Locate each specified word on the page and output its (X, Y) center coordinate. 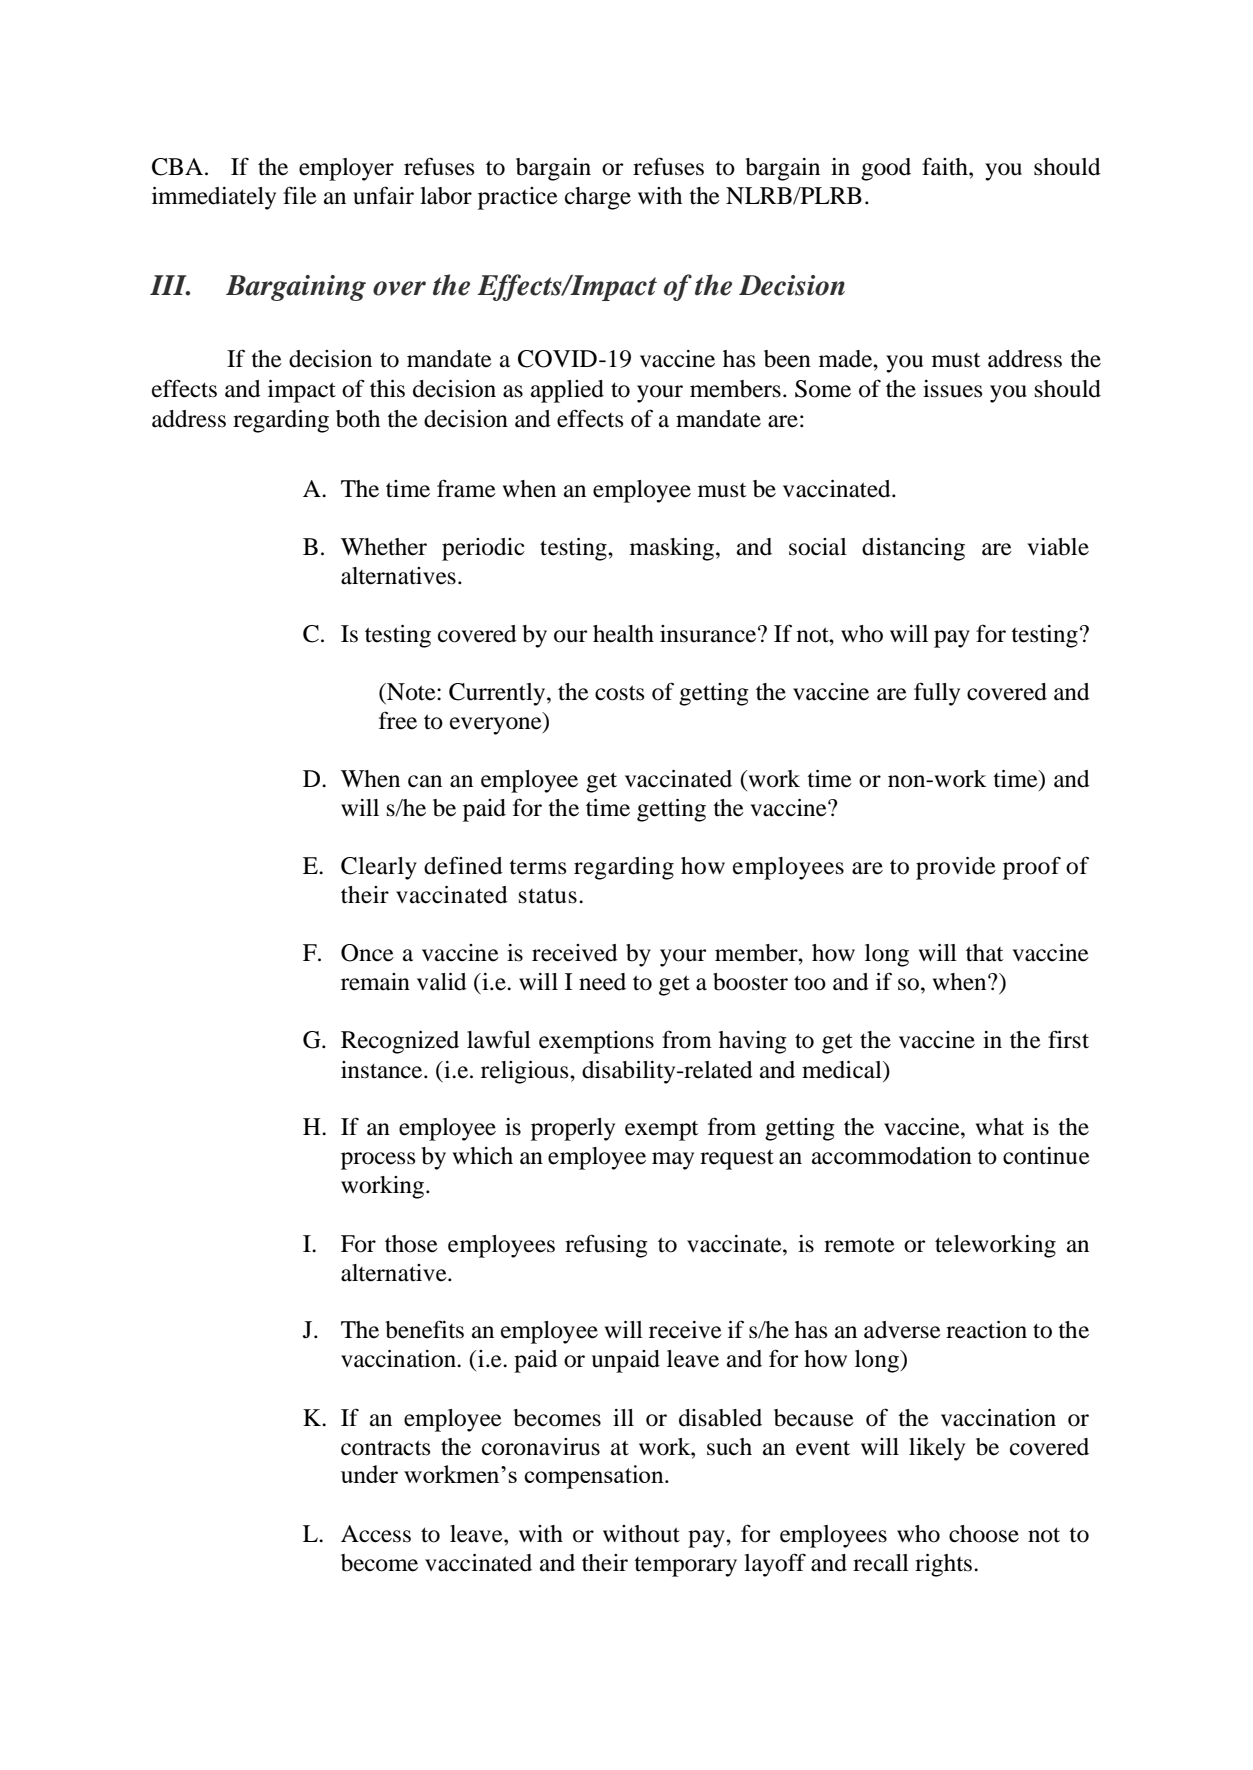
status (548, 896)
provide (956, 868)
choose (984, 1534)
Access (376, 1534)
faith (946, 166)
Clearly (379, 868)
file (300, 195)
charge (598, 198)
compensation (595, 1477)
